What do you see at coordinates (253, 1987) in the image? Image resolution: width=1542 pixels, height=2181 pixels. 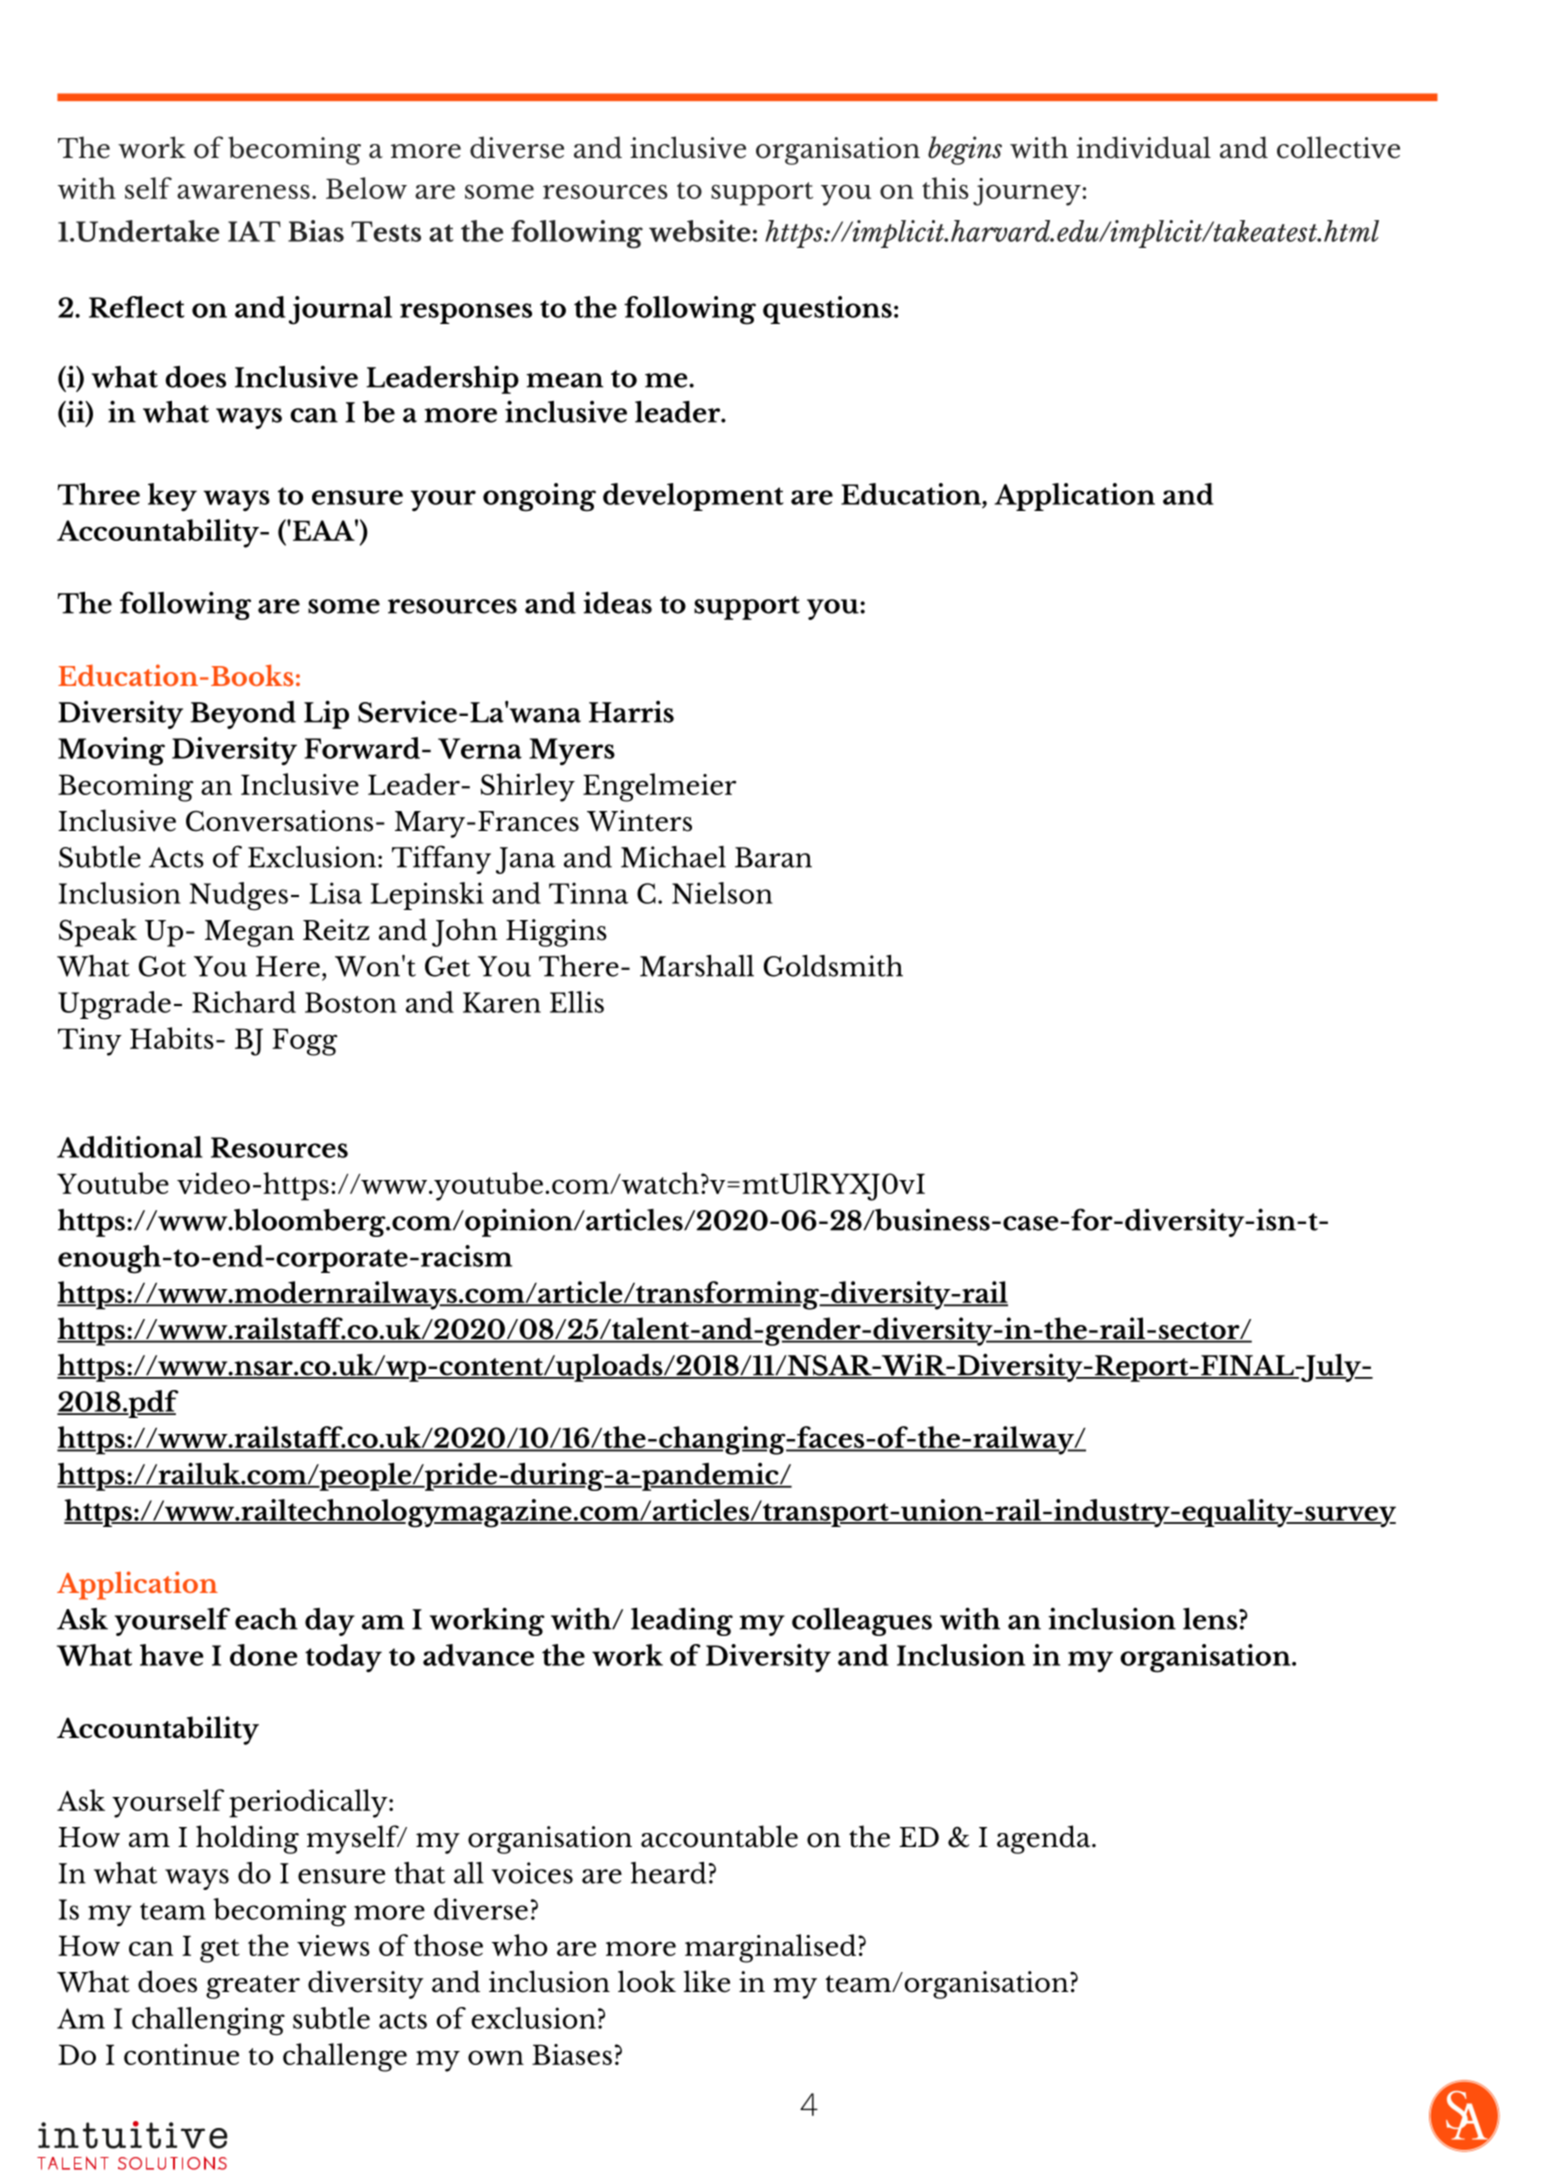 I see `greater` at bounding box center [253, 1987].
